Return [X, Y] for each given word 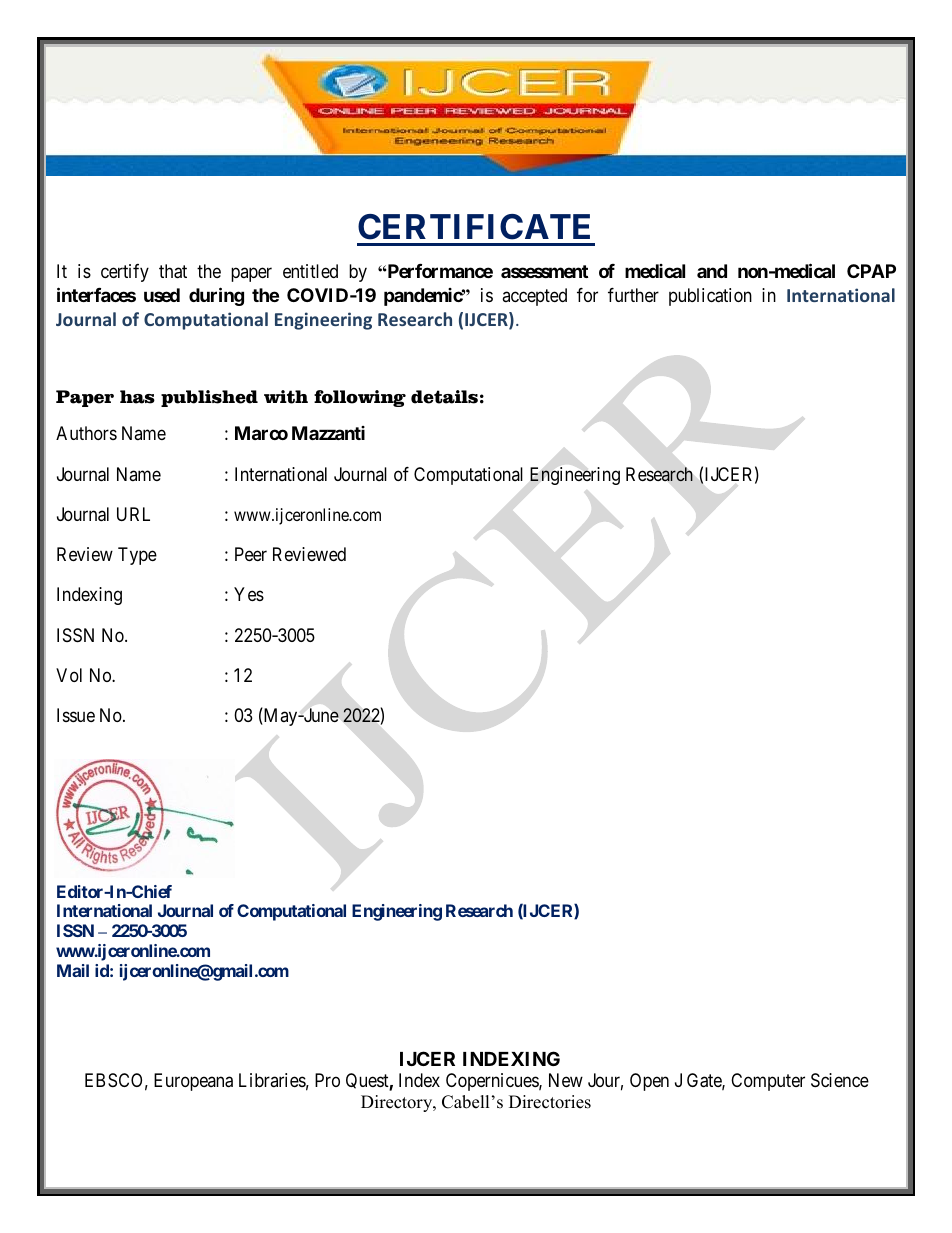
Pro [327, 1080]
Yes [249, 594]
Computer [768, 1082]
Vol [69, 675]
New [566, 1080]
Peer [251, 554]
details [444, 397]
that [173, 271]
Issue [76, 715]
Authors [86, 433]
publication [710, 297]
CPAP [871, 271]
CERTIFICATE [474, 227]
